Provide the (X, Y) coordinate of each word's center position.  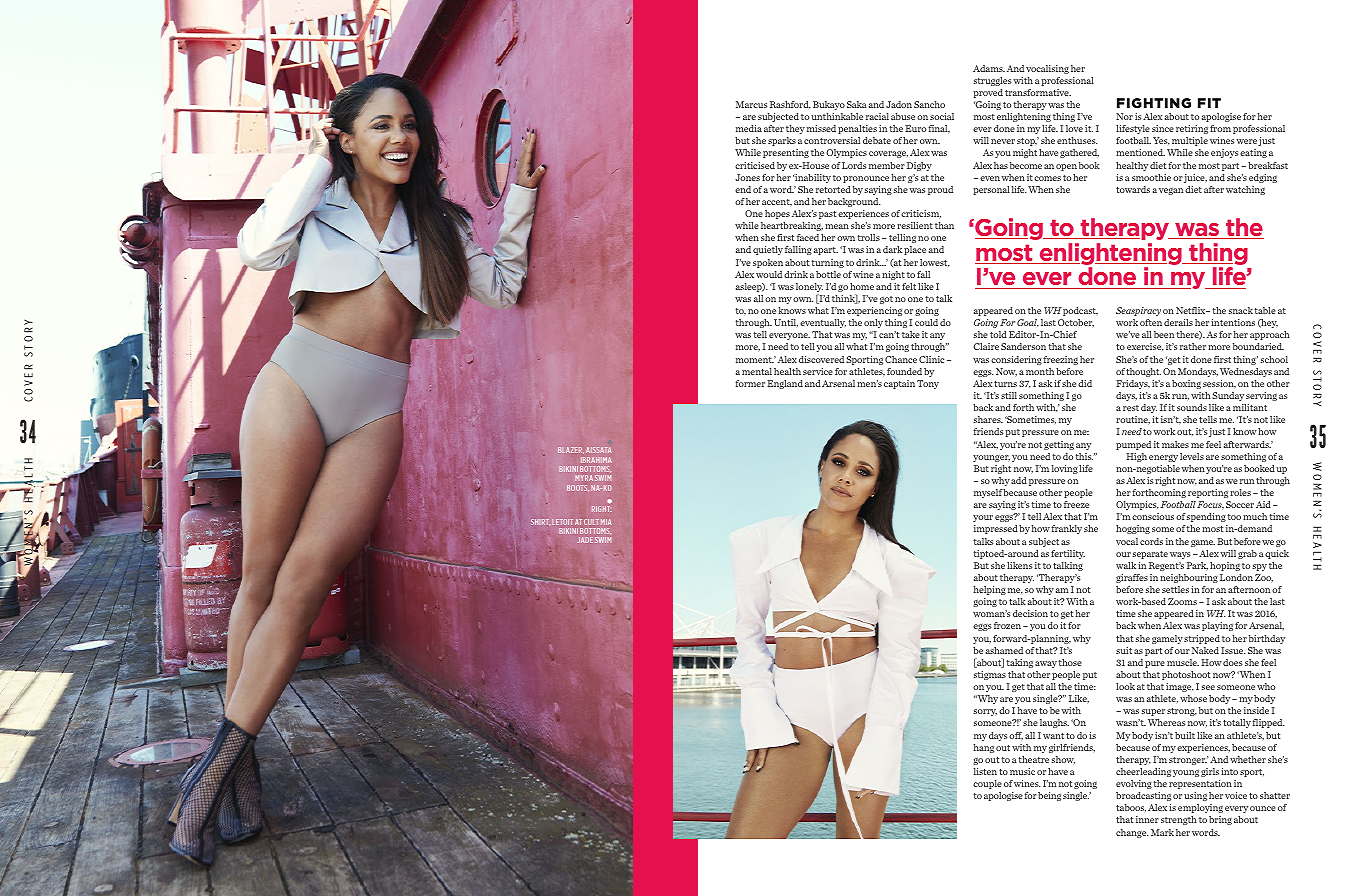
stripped (1202, 639)
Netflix (1192, 310)
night (893, 275)
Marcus (751, 104)
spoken (768, 263)
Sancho (929, 104)
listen (985, 771)
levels (1192, 456)
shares (988, 419)
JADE (585, 540)
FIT (1209, 103)
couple (987, 784)
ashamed (1004, 650)
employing (1200, 808)
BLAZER (571, 450)
